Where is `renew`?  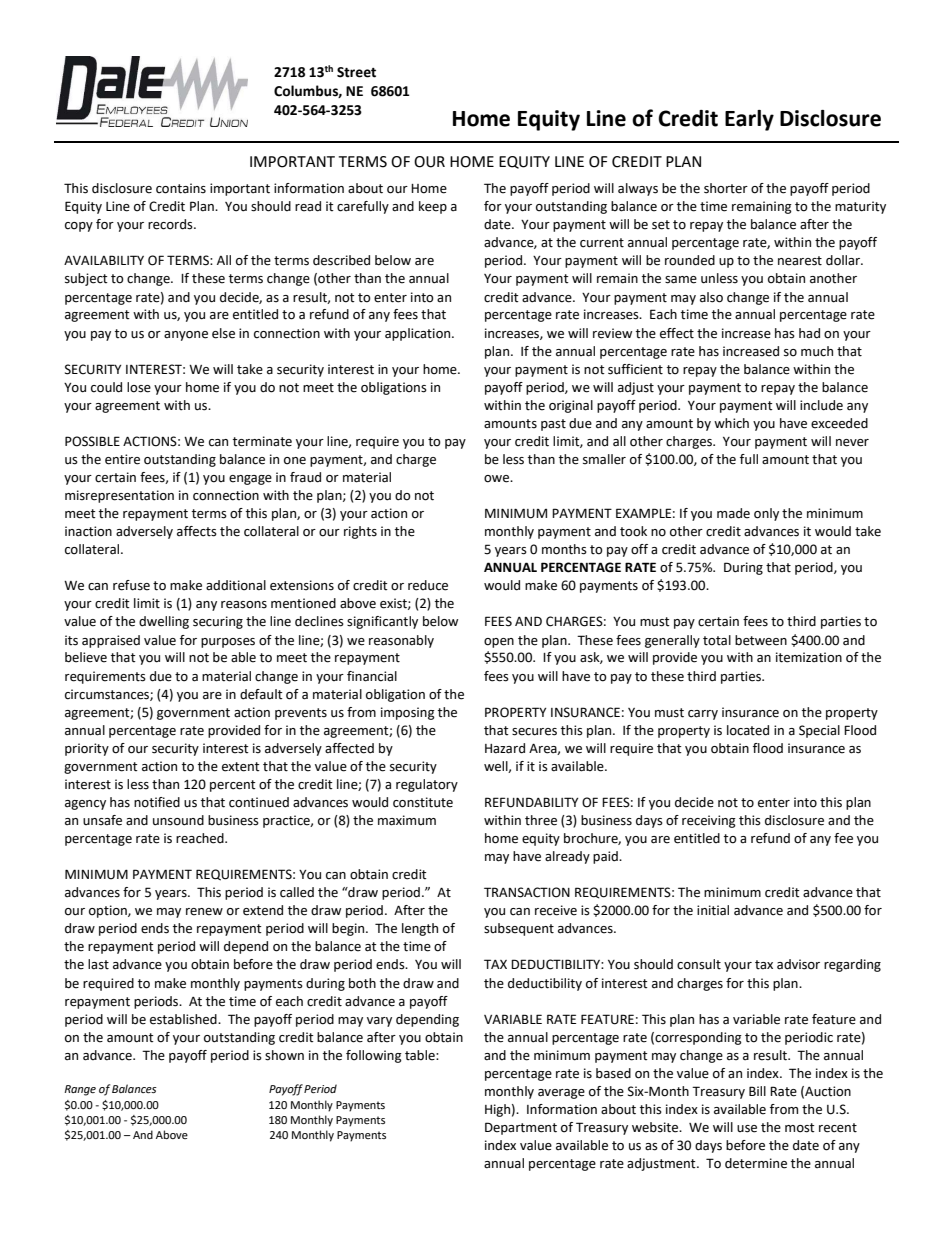
renew is located at coordinates (204, 912).
